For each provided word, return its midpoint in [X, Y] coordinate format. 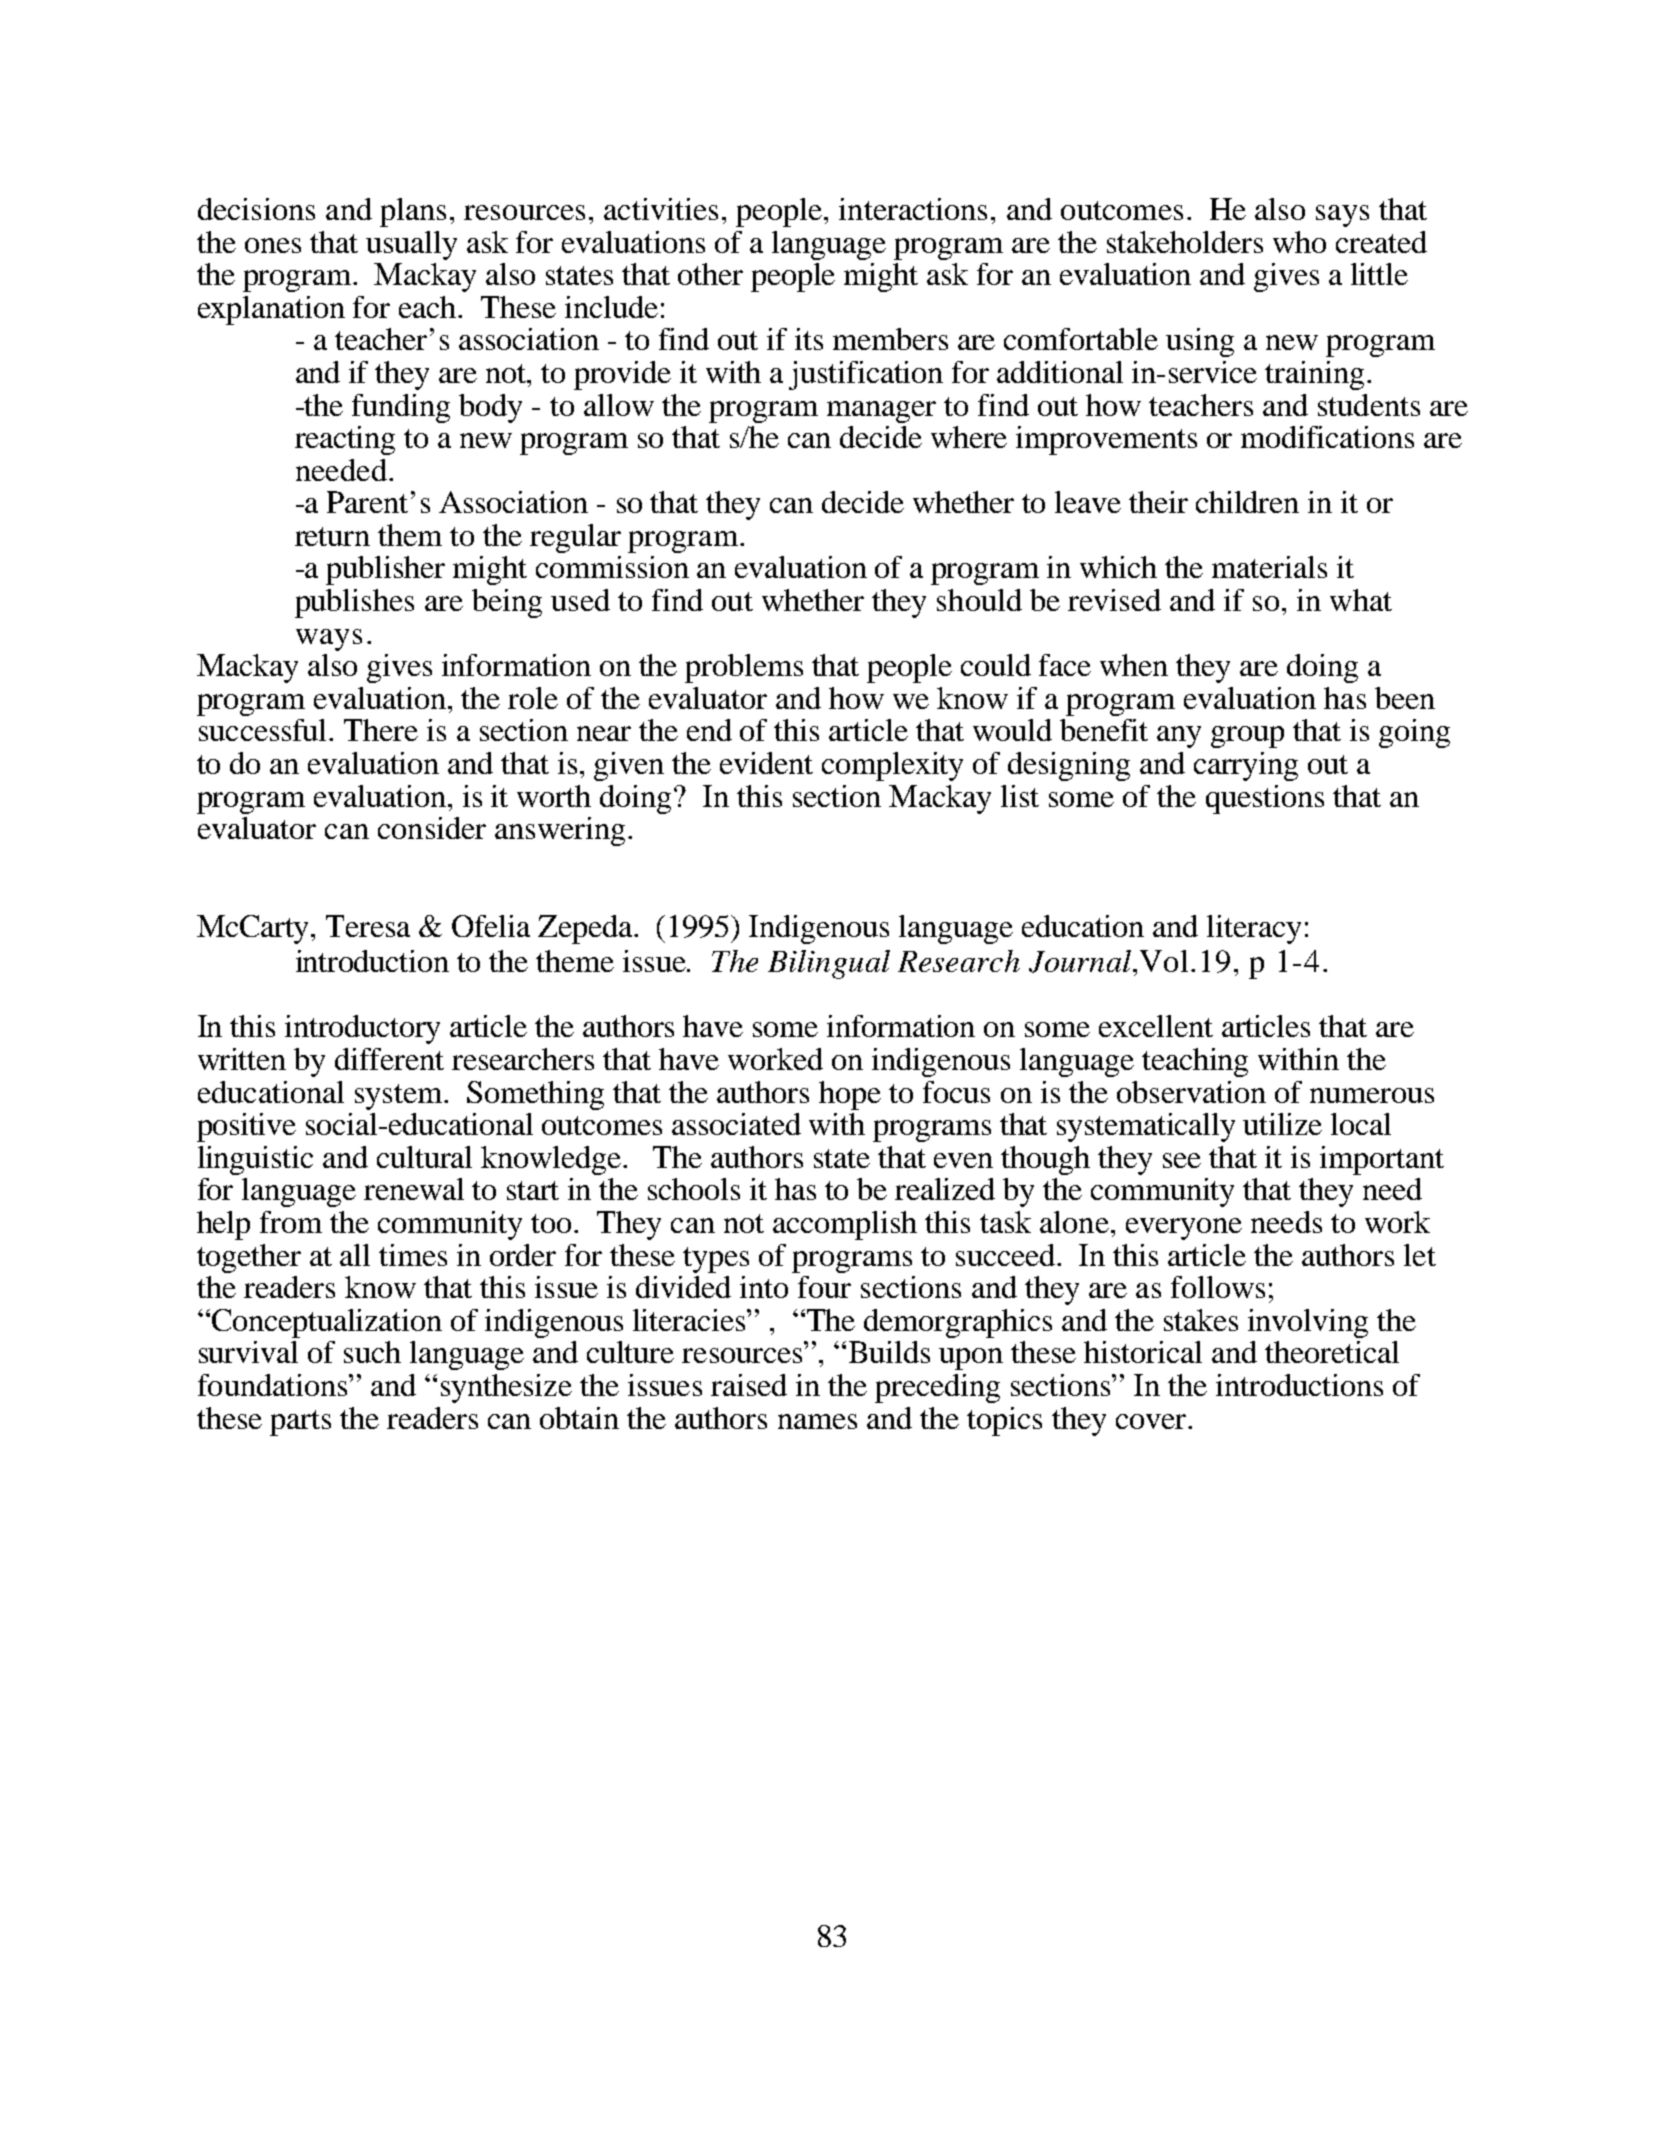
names [817, 1421]
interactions [913, 209]
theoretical [1332, 1352]
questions [1265, 799]
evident [766, 763]
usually [411, 245]
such [372, 1352]
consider [432, 828]
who [1299, 242]
